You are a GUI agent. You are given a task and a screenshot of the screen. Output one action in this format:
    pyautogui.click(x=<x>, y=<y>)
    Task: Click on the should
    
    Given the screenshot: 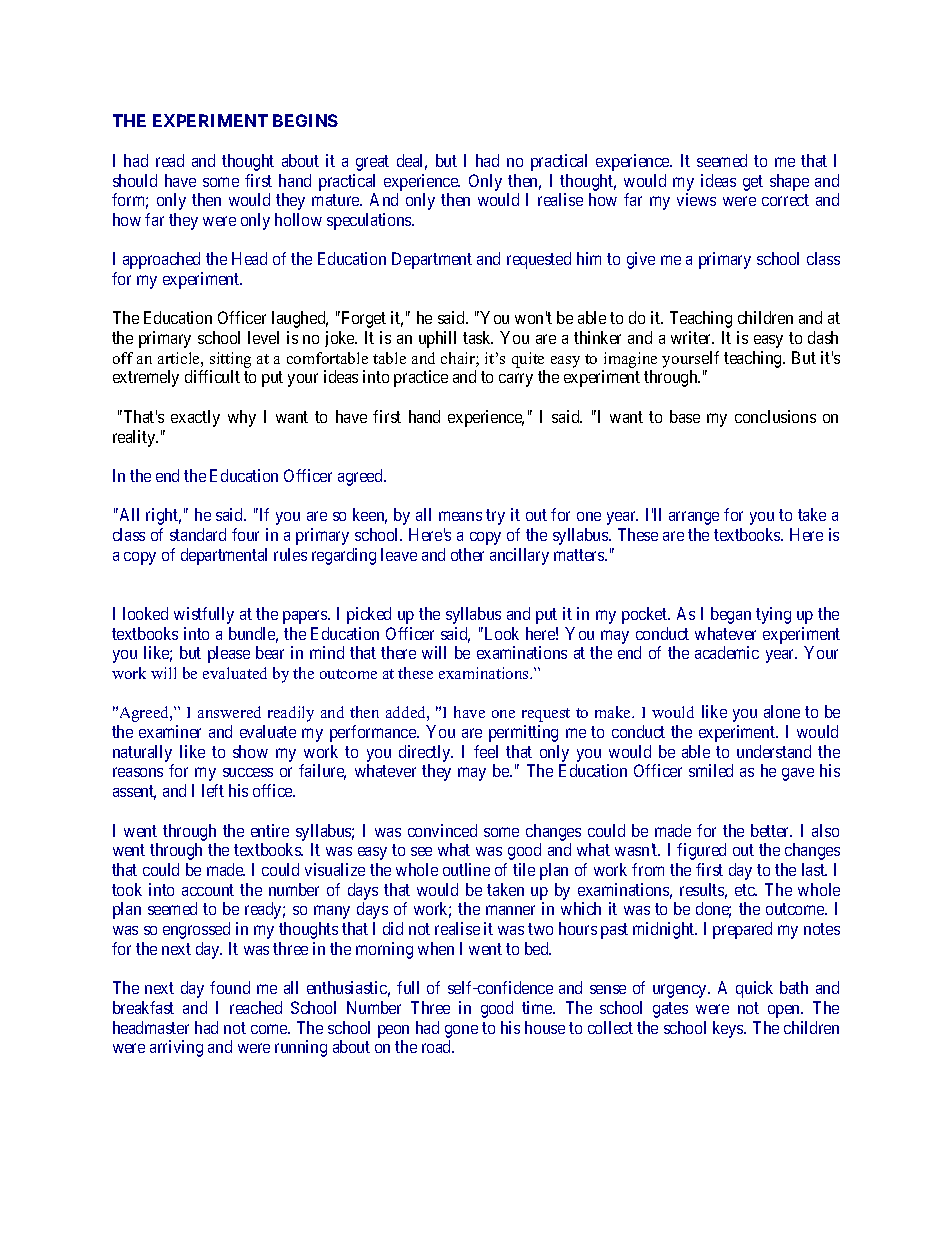 What is the action you would take?
    pyautogui.click(x=135, y=180)
